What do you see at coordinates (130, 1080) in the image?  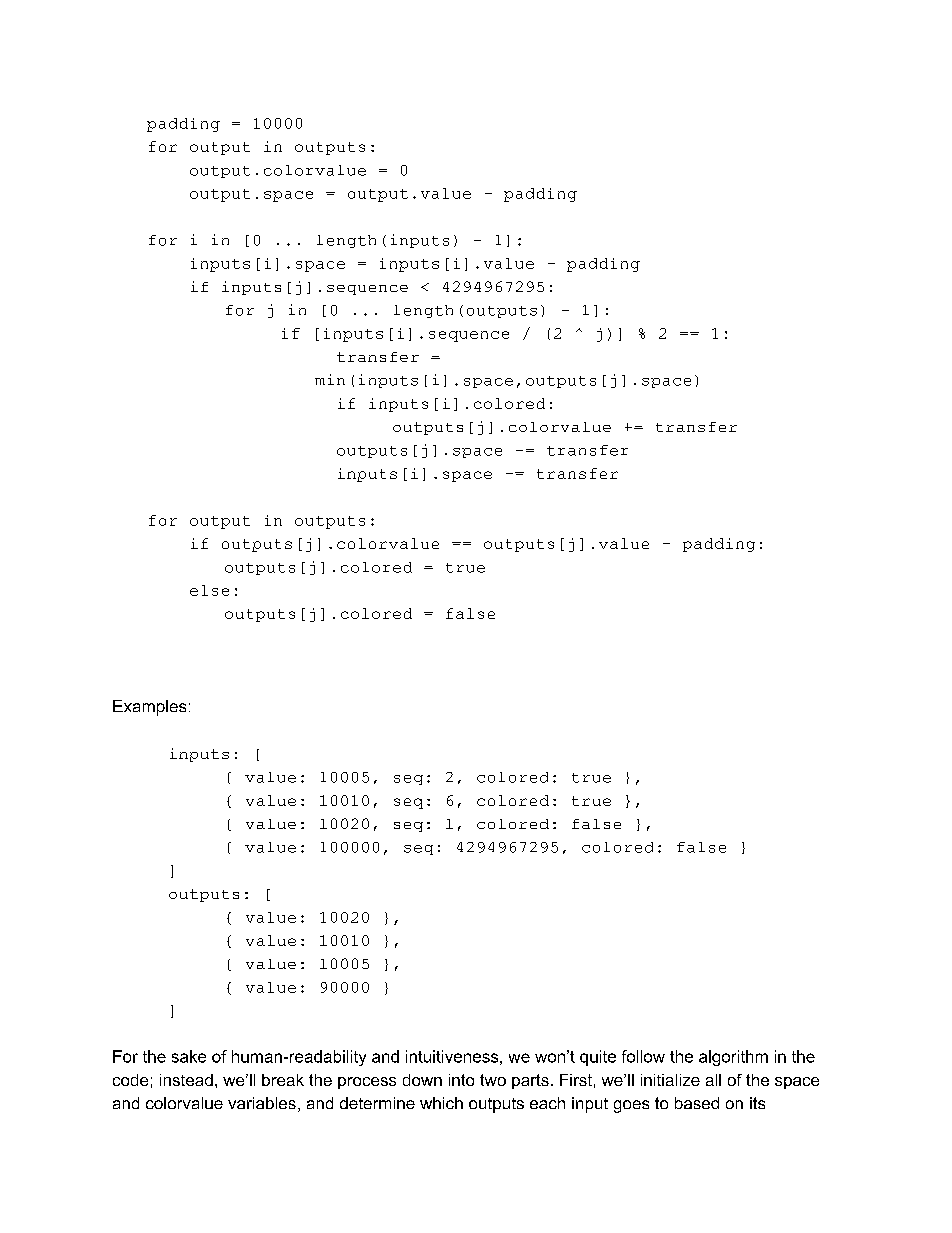 I see `code` at bounding box center [130, 1080].
